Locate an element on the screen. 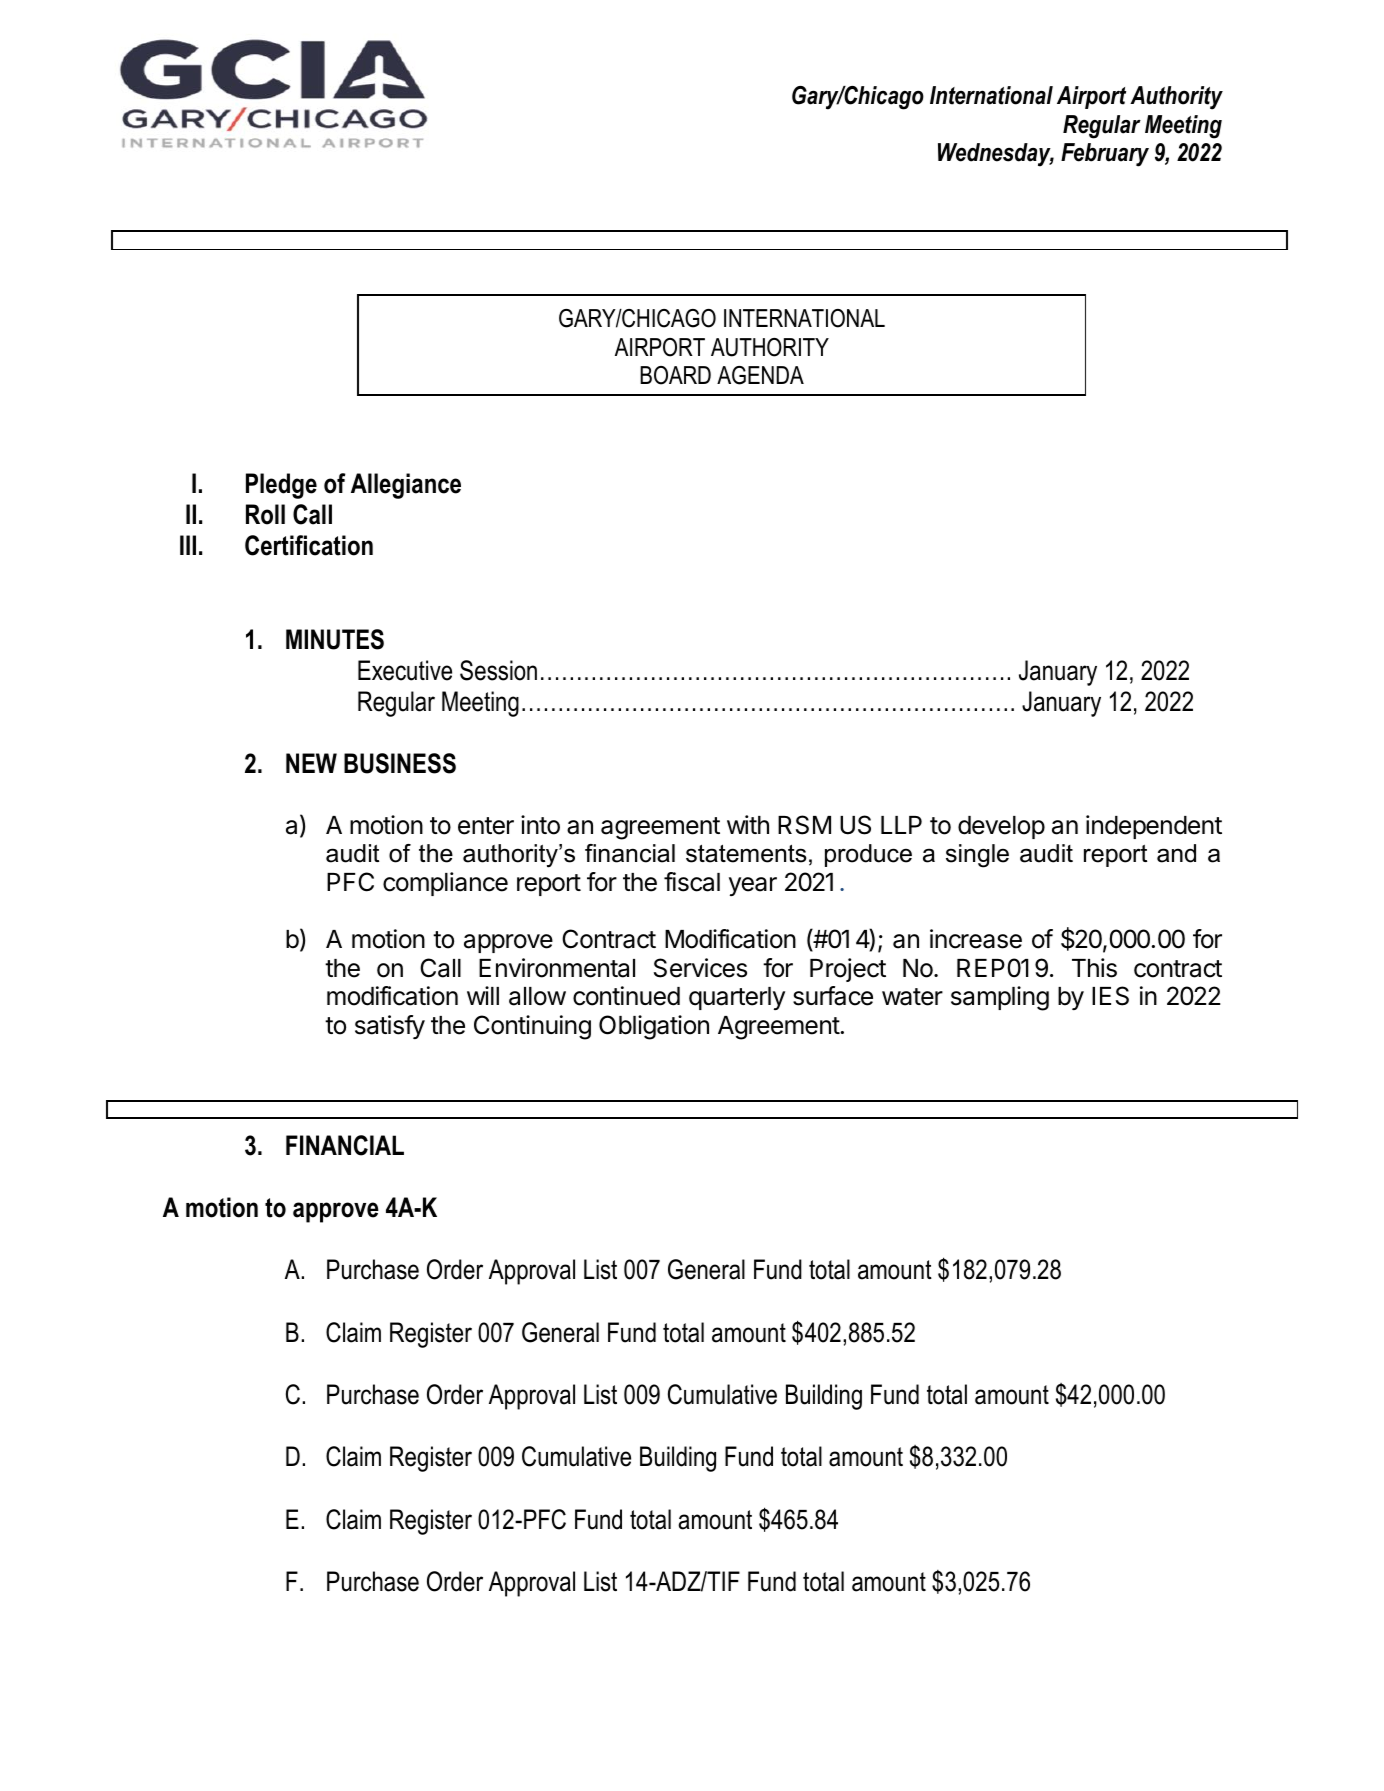 The height and width of the screenshot is (1791, 1384). satisfy is located at coordinates (390, 1027).
